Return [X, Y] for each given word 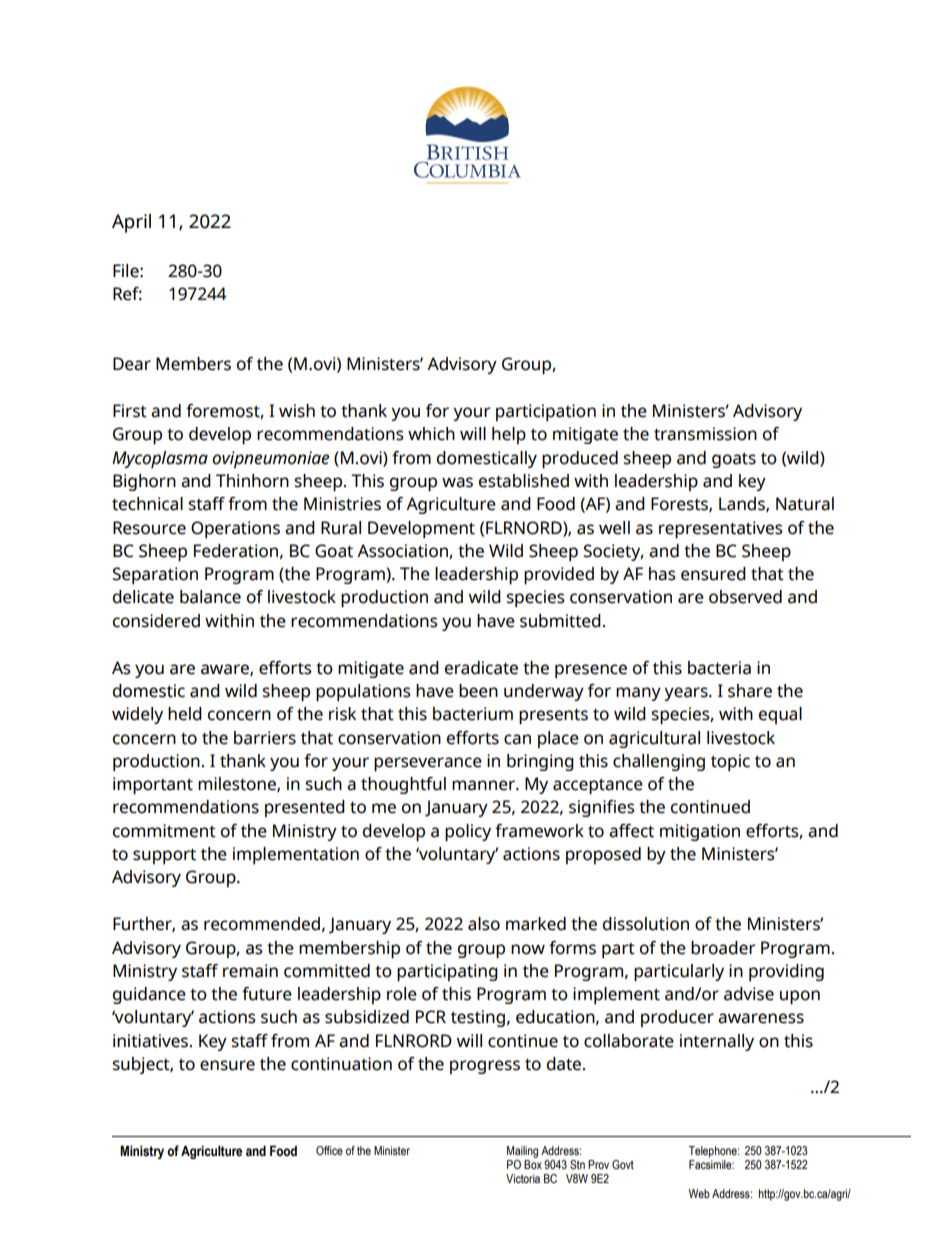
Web [699, 1193]
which [431, 434]
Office [329, 1150]
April [131, 223]
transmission [705, 434]
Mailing [522, 1152]
